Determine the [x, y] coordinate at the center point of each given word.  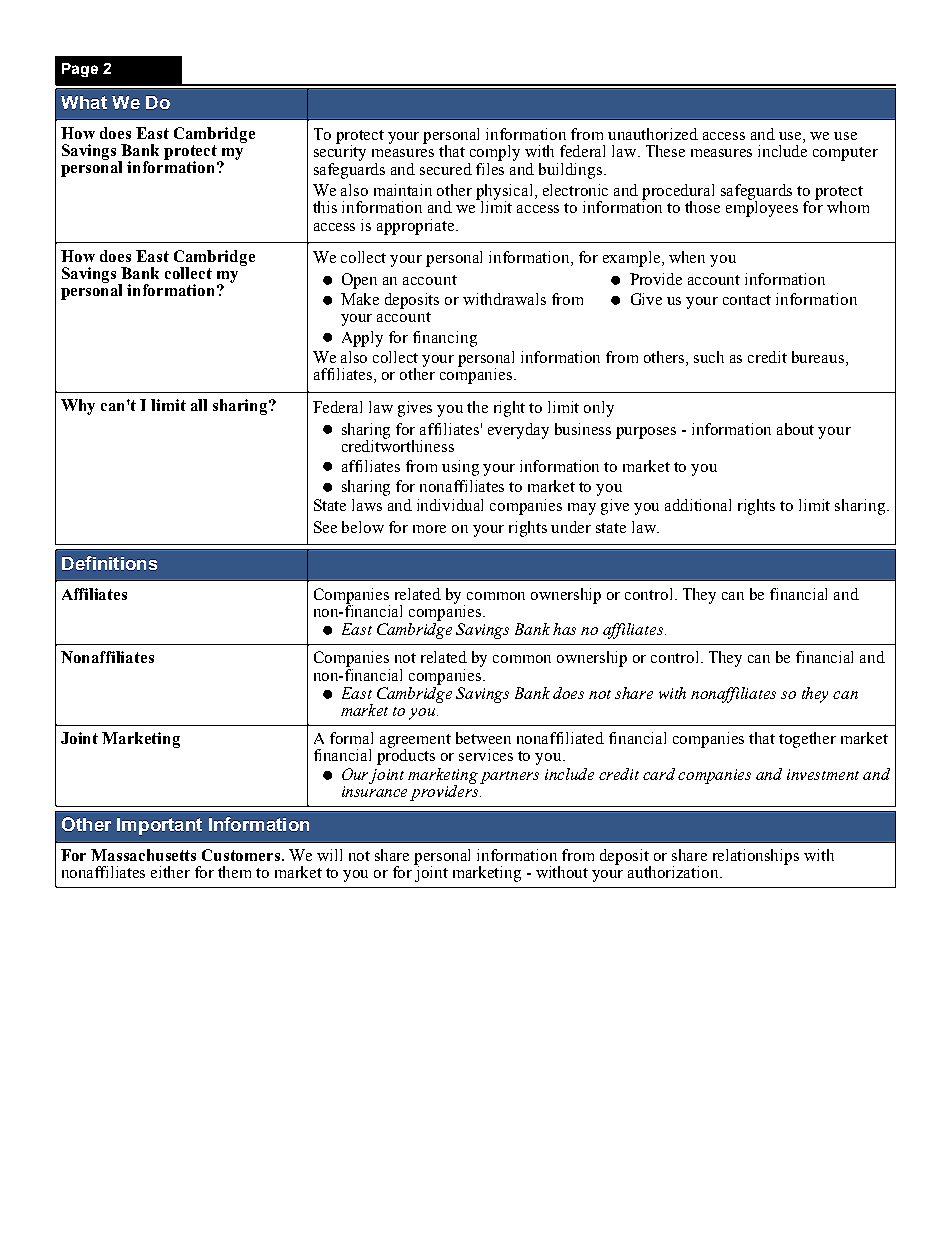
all [199, 405]
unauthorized [653, 134]
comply [494, 154]
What [84, 102]
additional [698, 505]
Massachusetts [143, 855]
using [460, 468]
